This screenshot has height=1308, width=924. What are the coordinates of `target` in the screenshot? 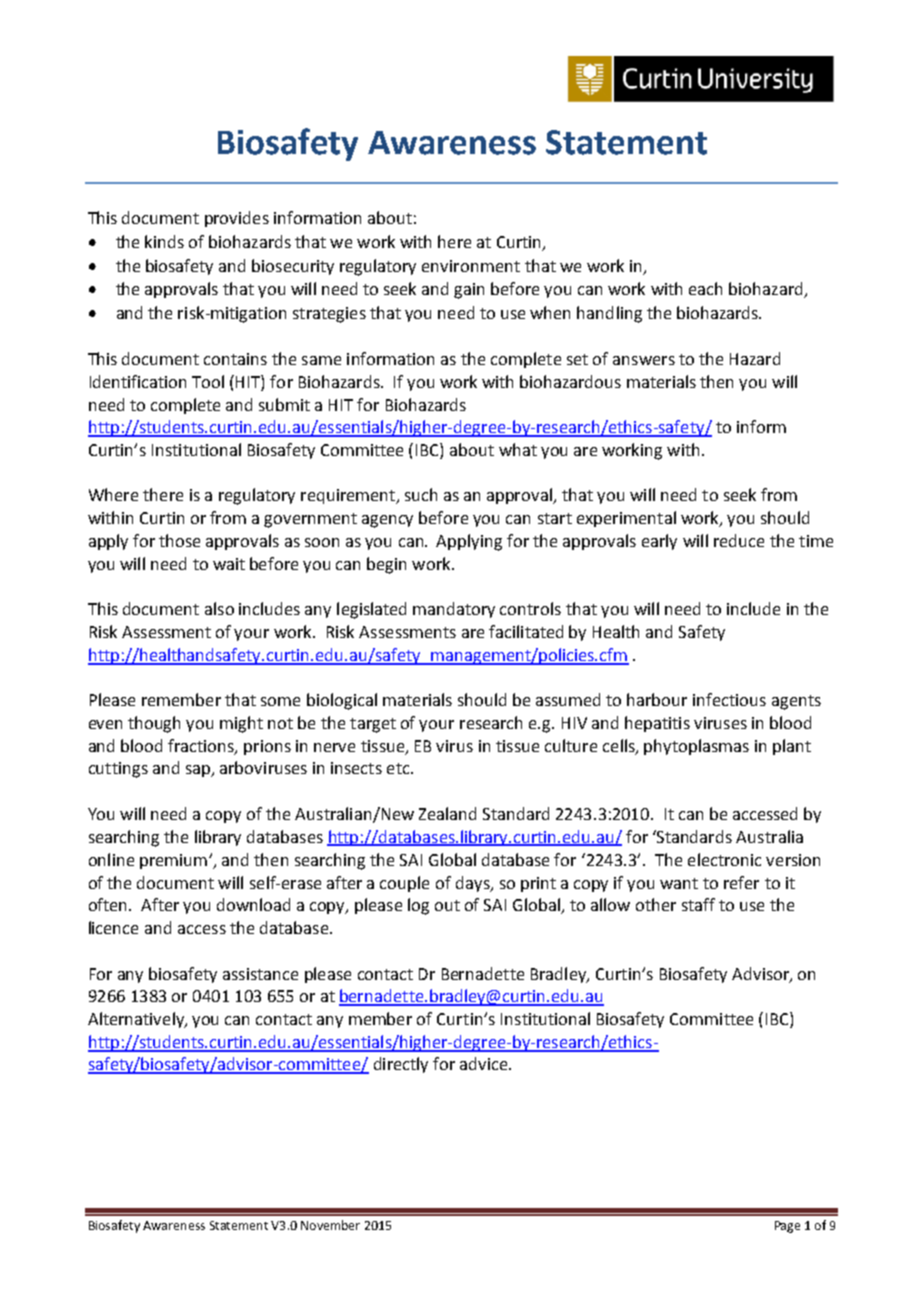 It's located at (373, 725).
